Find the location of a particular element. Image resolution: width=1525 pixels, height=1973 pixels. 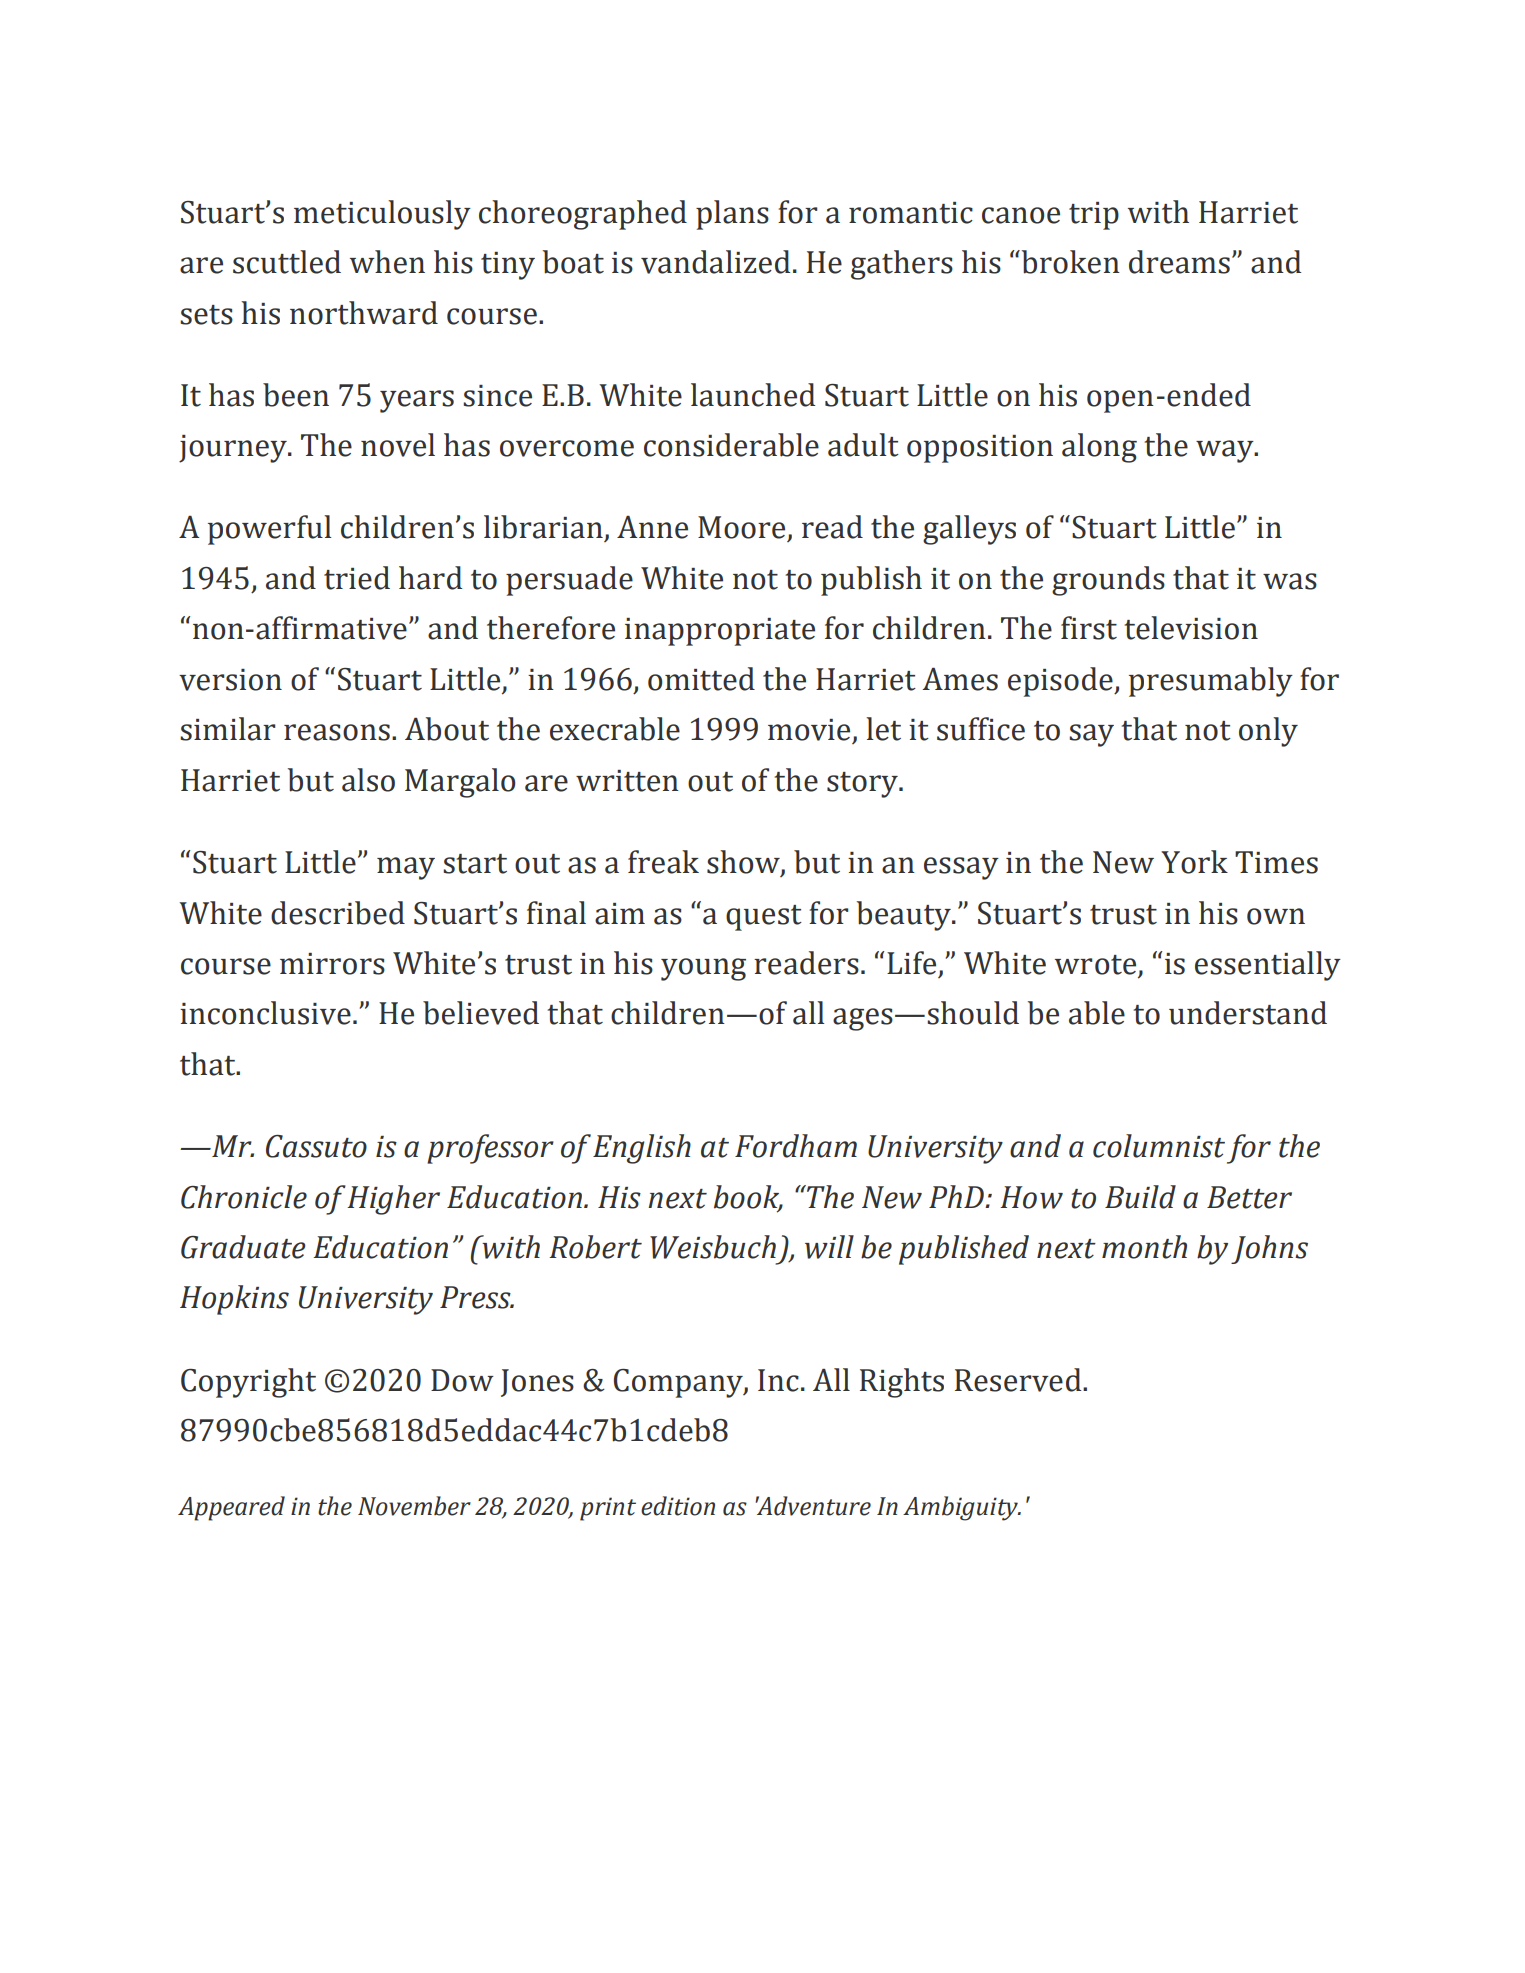

dreams is located at coordinates (1179, 262).
